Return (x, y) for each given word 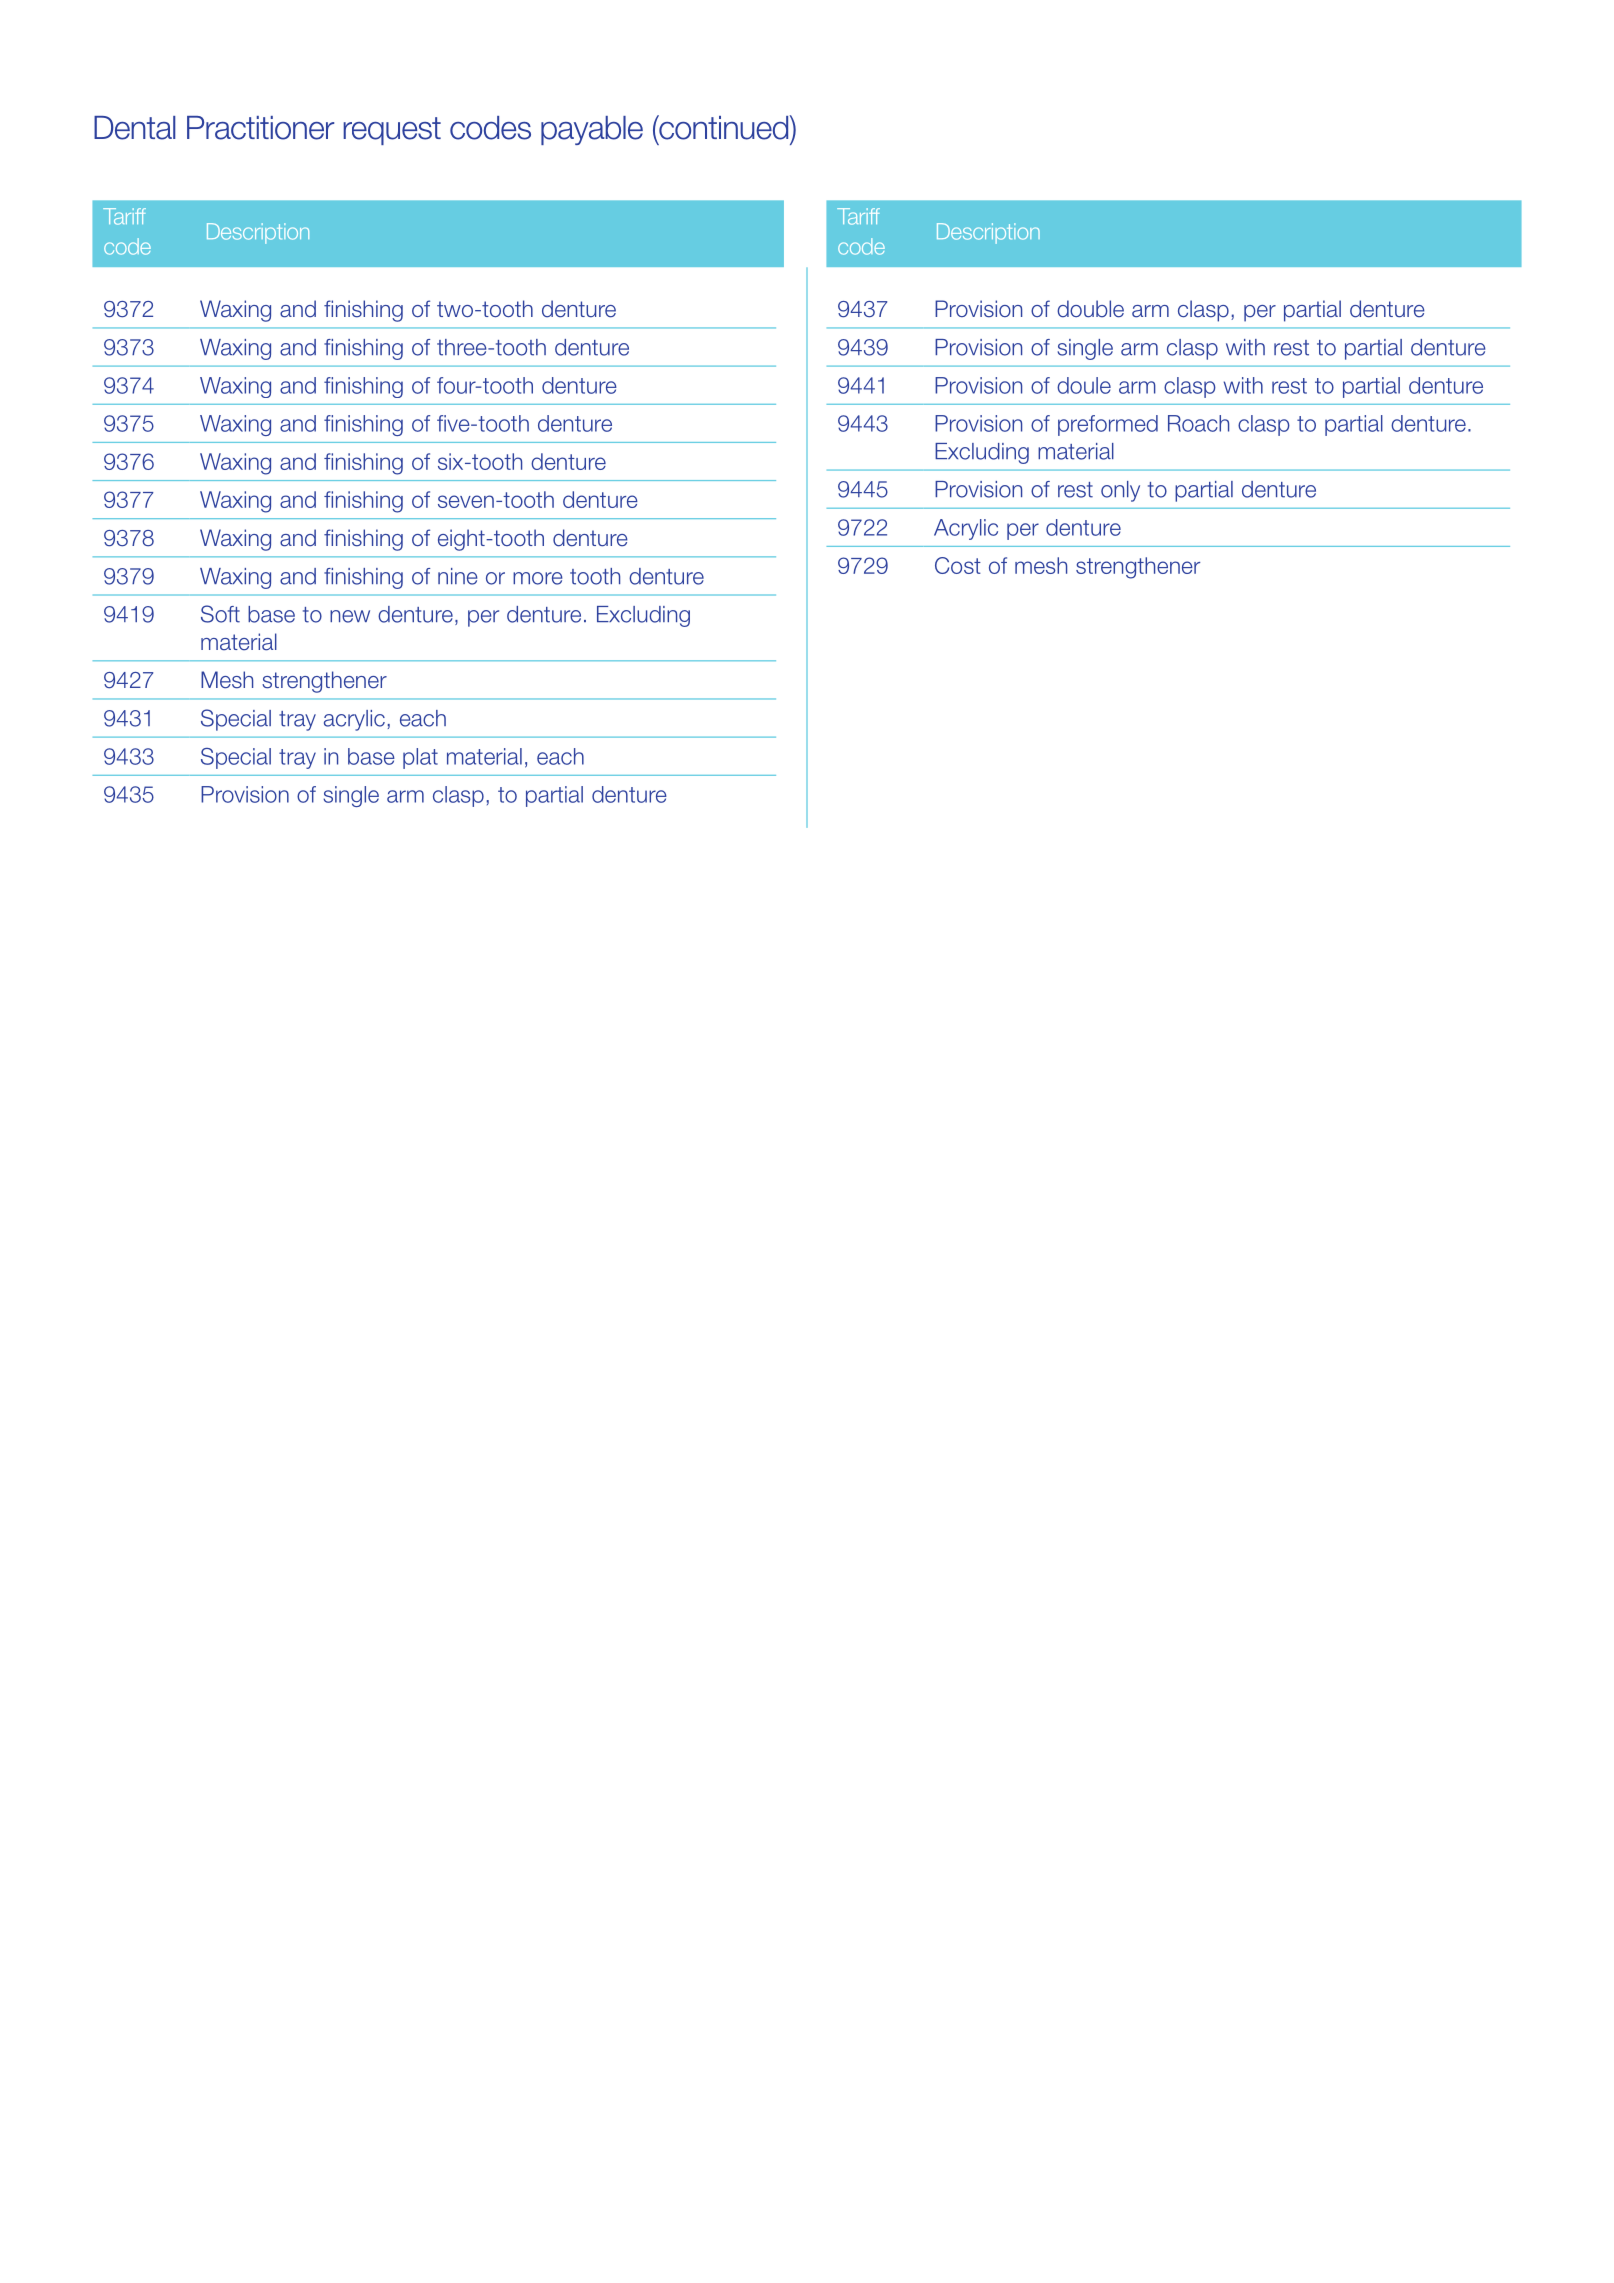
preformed (1108, 425)
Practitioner (260, 128)
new (350, 616)
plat (420, 758)
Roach (1198, 423)
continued (724, 127)
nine (457, 576)
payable (592, 130)
